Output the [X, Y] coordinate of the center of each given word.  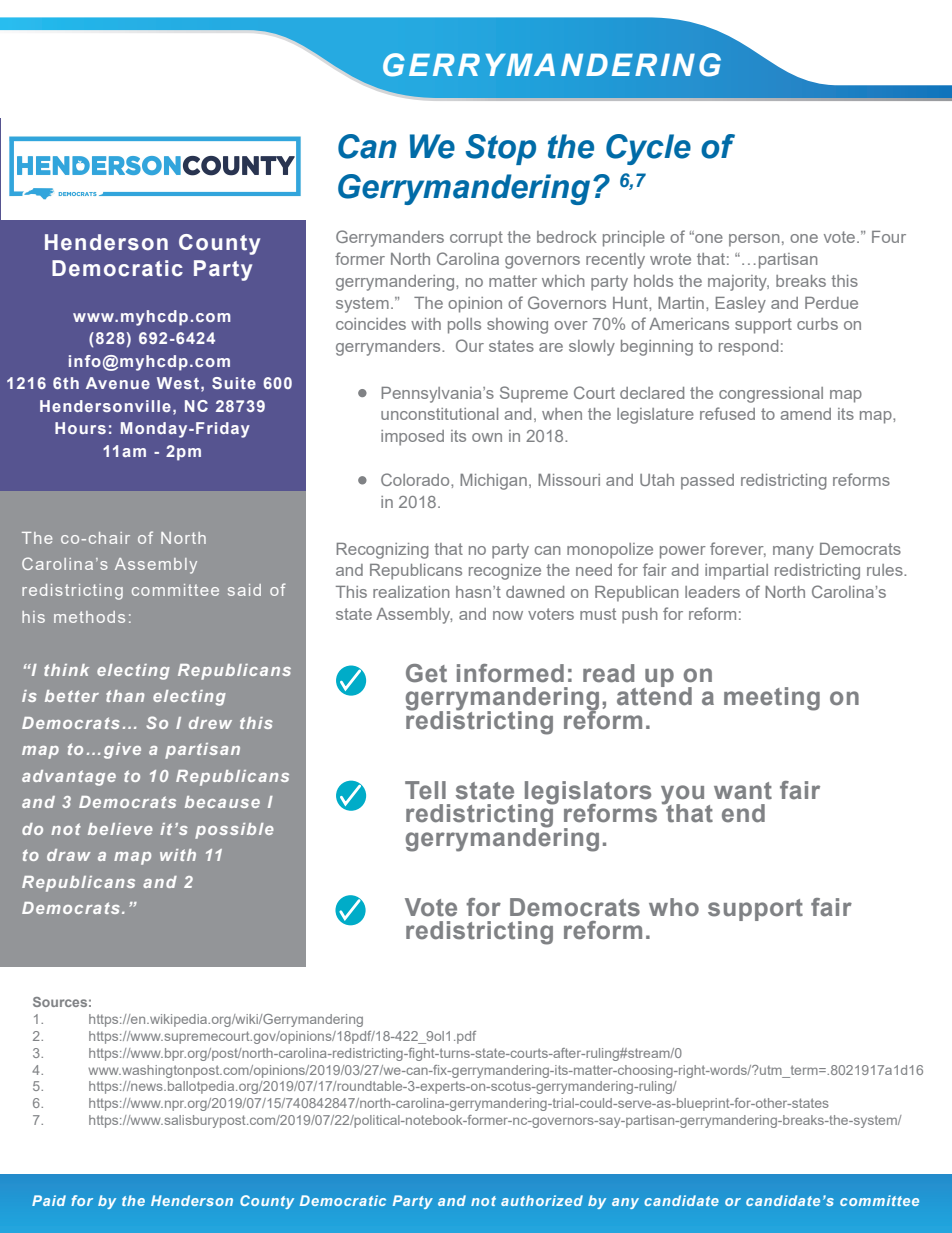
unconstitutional [439, 414]
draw [68, 855]
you [682, 796]
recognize [505, 572]
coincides [371, 324]
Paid [49, 1200]
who [674, 907]
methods [89, 617]
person [754, 240]
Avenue [118, 383]
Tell [425, 790]
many [793, 552]
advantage [69, 778]
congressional [771, 395]
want [743, 791]
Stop [500, 149]
